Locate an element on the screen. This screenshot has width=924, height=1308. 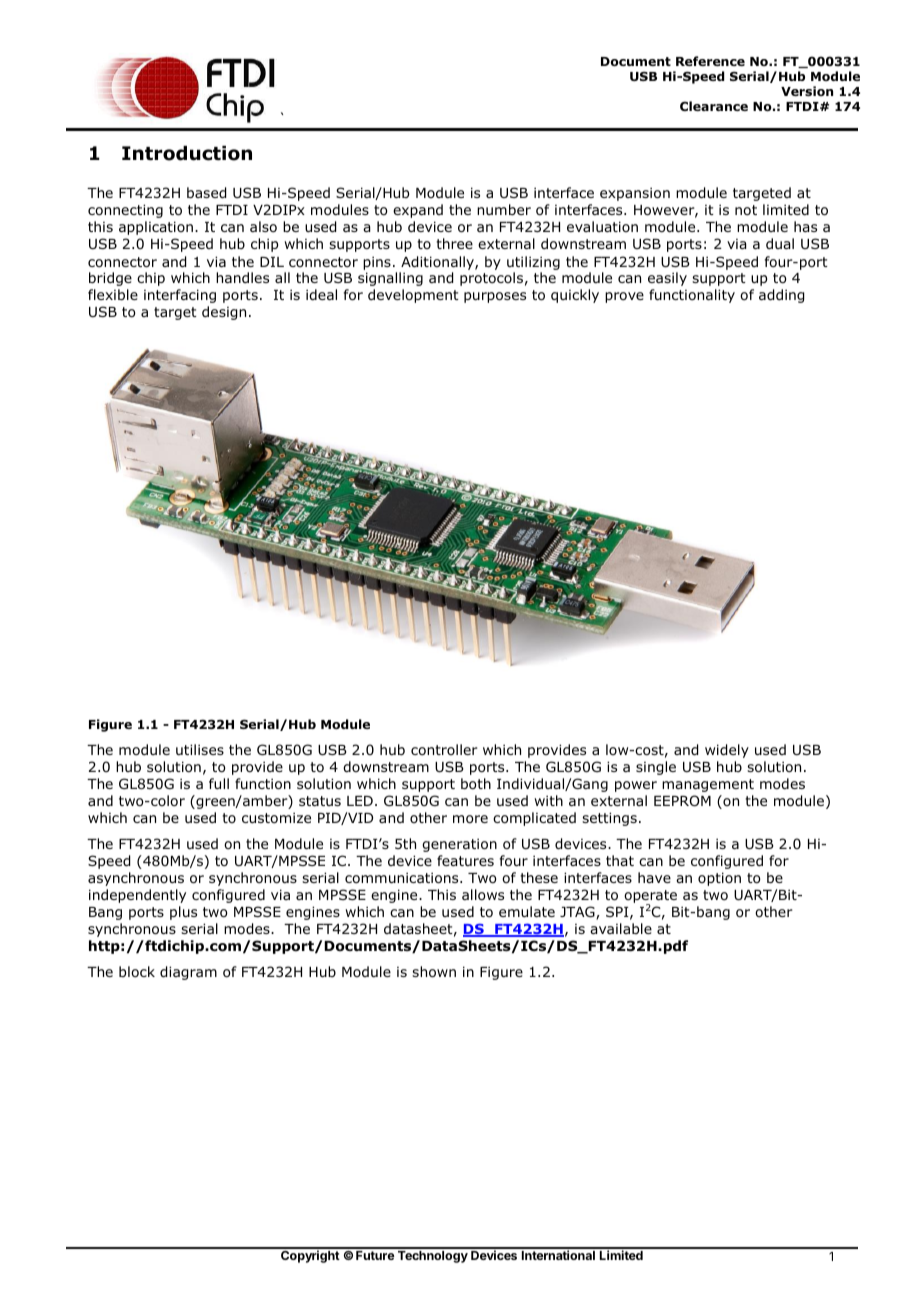
design is located at coordinates (224, 313).
